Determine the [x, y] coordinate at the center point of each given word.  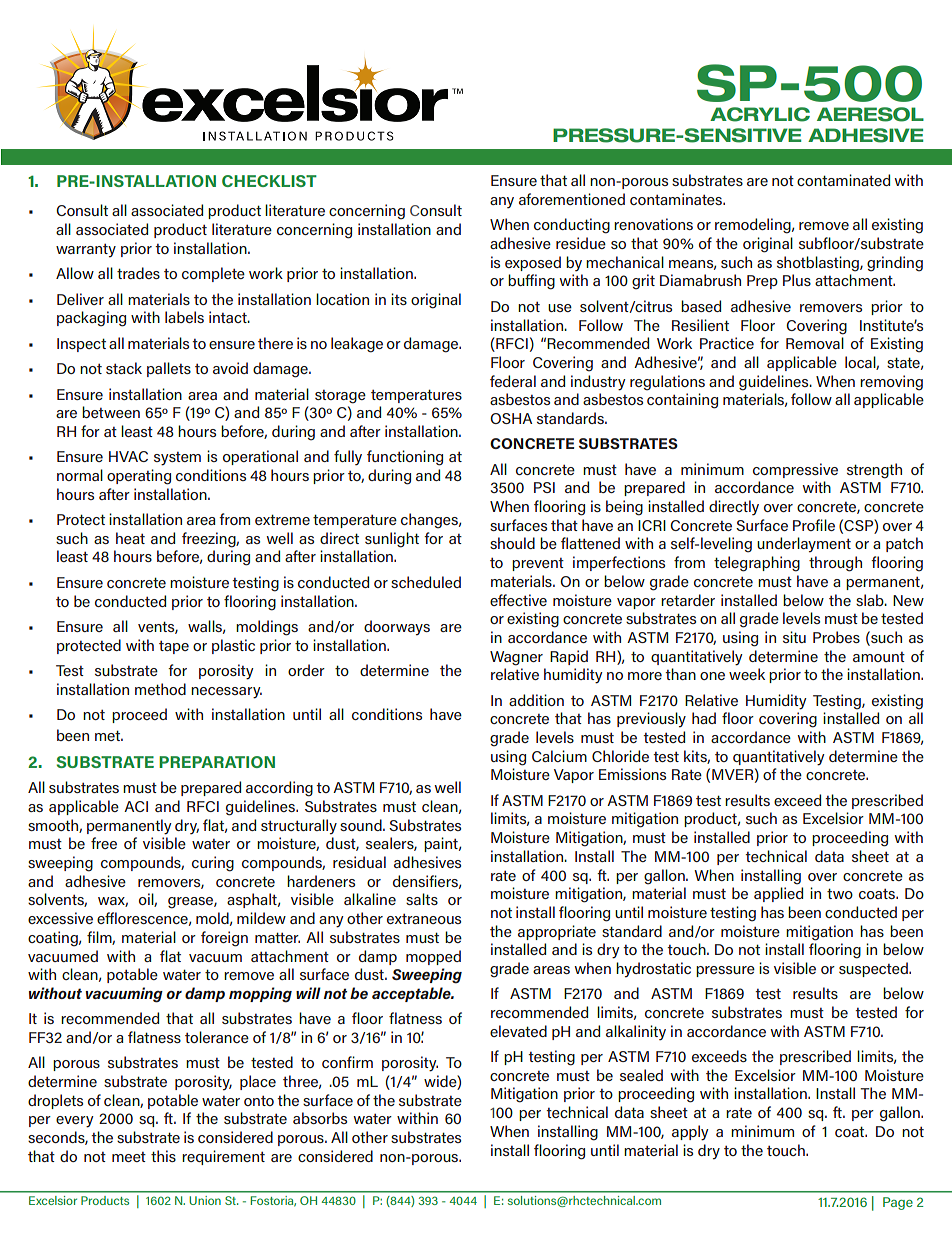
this [163, 1156]
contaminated [843, 180]
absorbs [320, 1118]
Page [898, 1203]
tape [174, 647]
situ [794, 637]
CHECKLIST [269, 181]
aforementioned [572, 199]
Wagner [516, 658]
